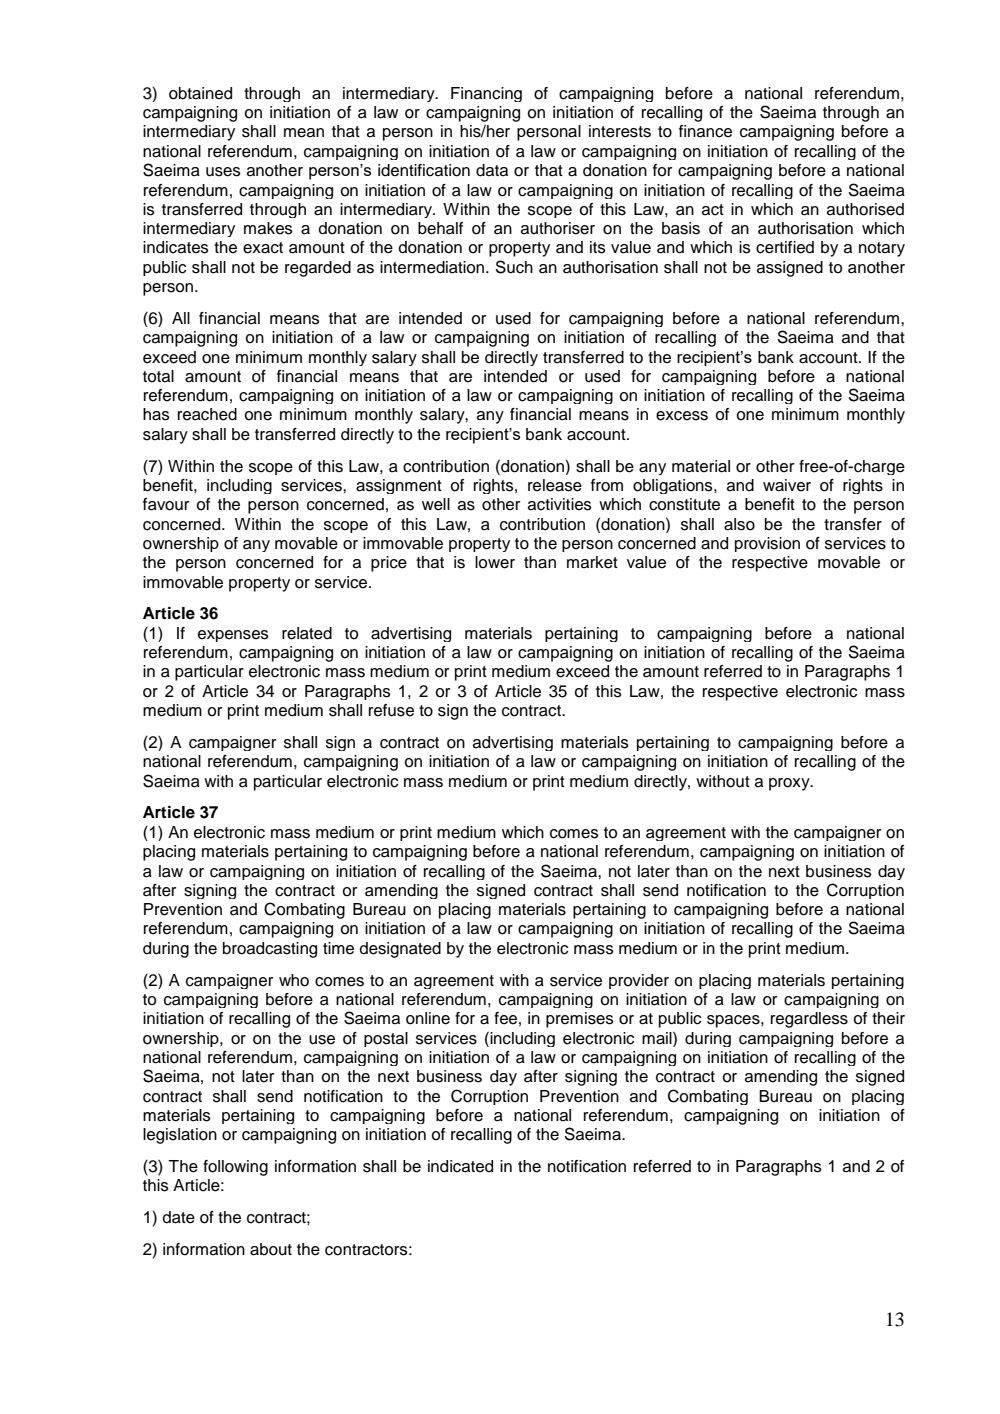 The image size is (1000, 1414). What do you see at coordinates (233, 636) in the document?
I see `expenses` at bounding box center [233, 636].
